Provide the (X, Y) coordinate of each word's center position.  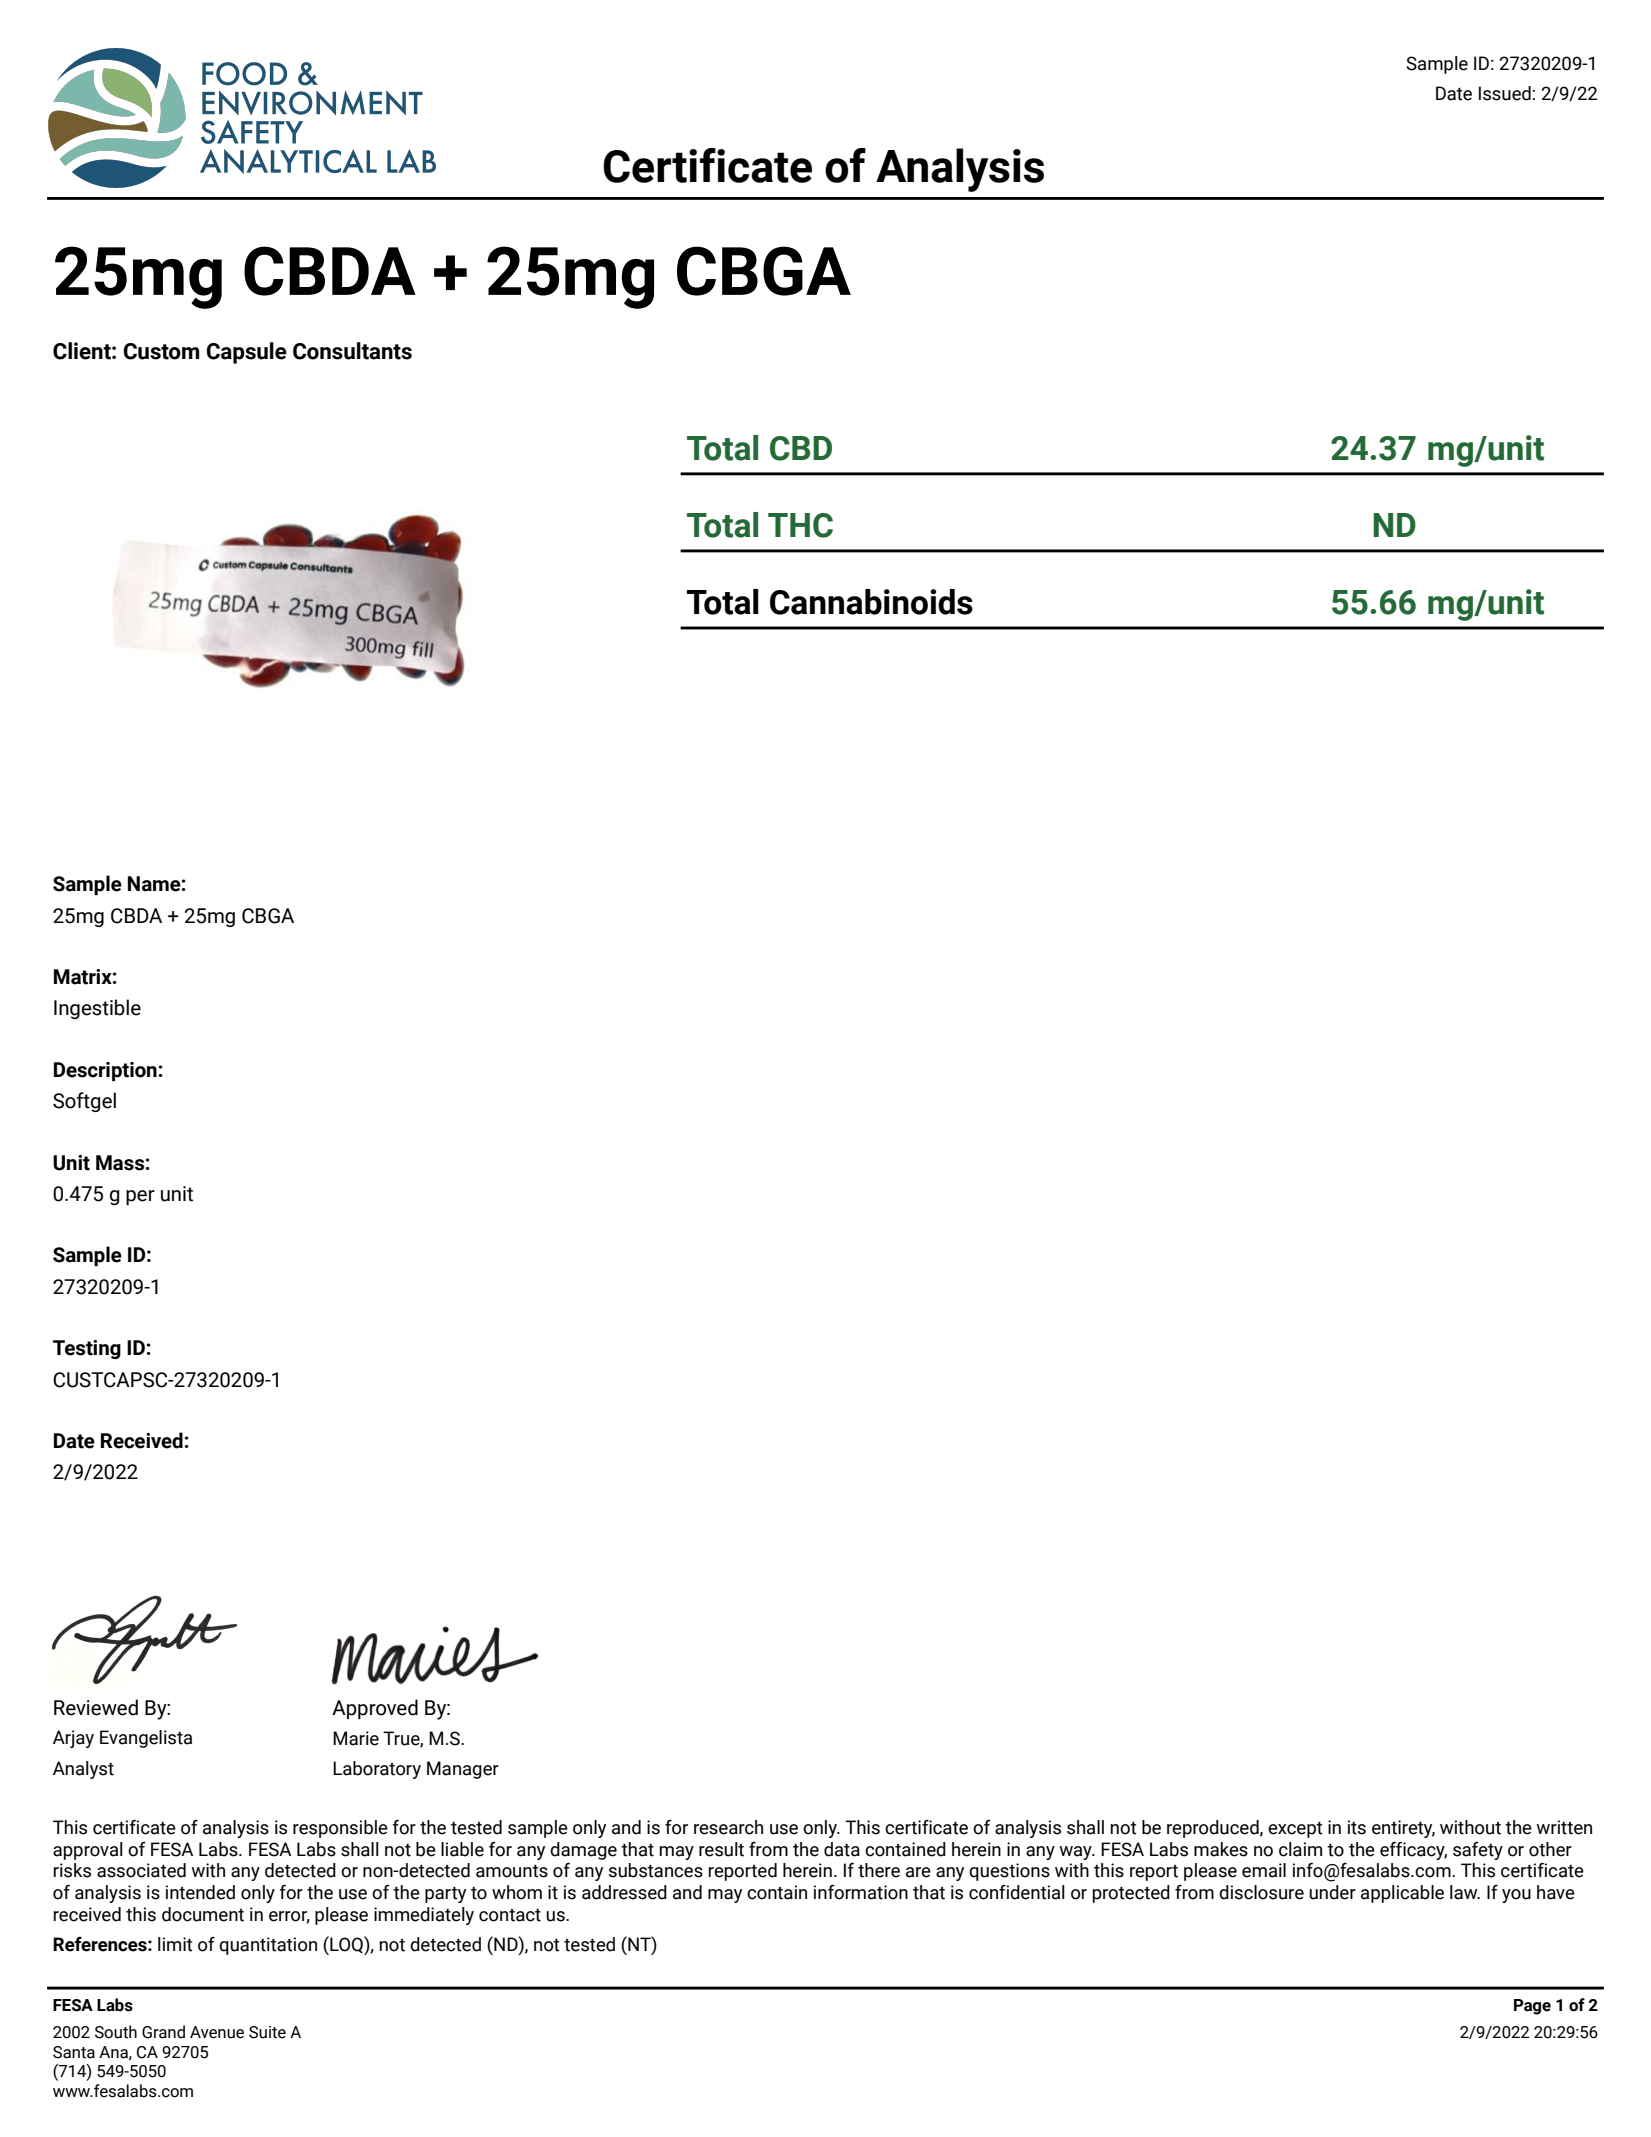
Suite (267, 2032)
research (728, 1827)
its (1357, 1827)
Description (105, 1071)
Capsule (247, 353)
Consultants (352, 351)
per (140, 1197)
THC (800, 525)
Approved (375, 1709)
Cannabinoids (871, 602)
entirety (1403, 1829)
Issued (1505, 93)
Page (1532, 2007)
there (879, 1870)
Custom (161, 351)
